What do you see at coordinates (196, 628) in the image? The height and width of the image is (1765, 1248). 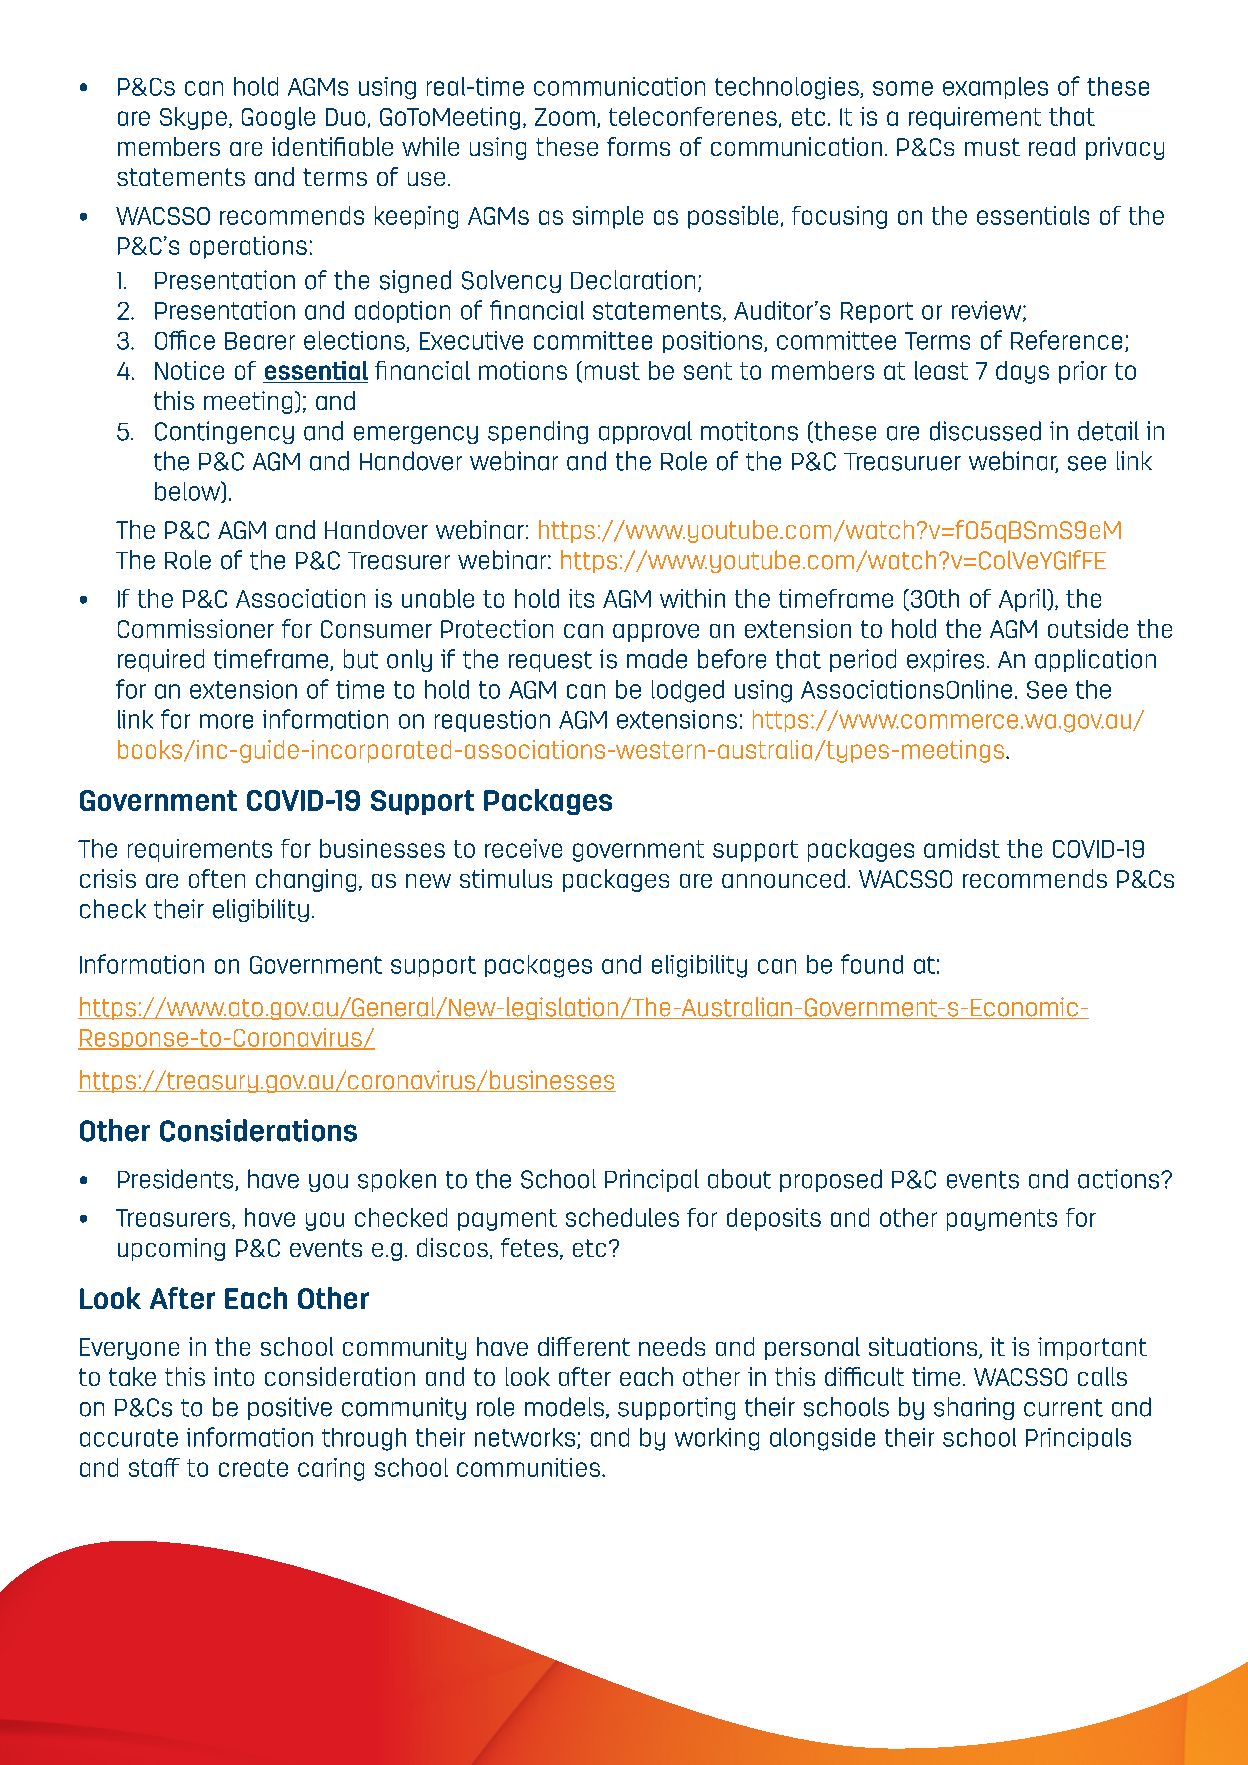 I see `Commissioner` at bounding box center [196, 628].
